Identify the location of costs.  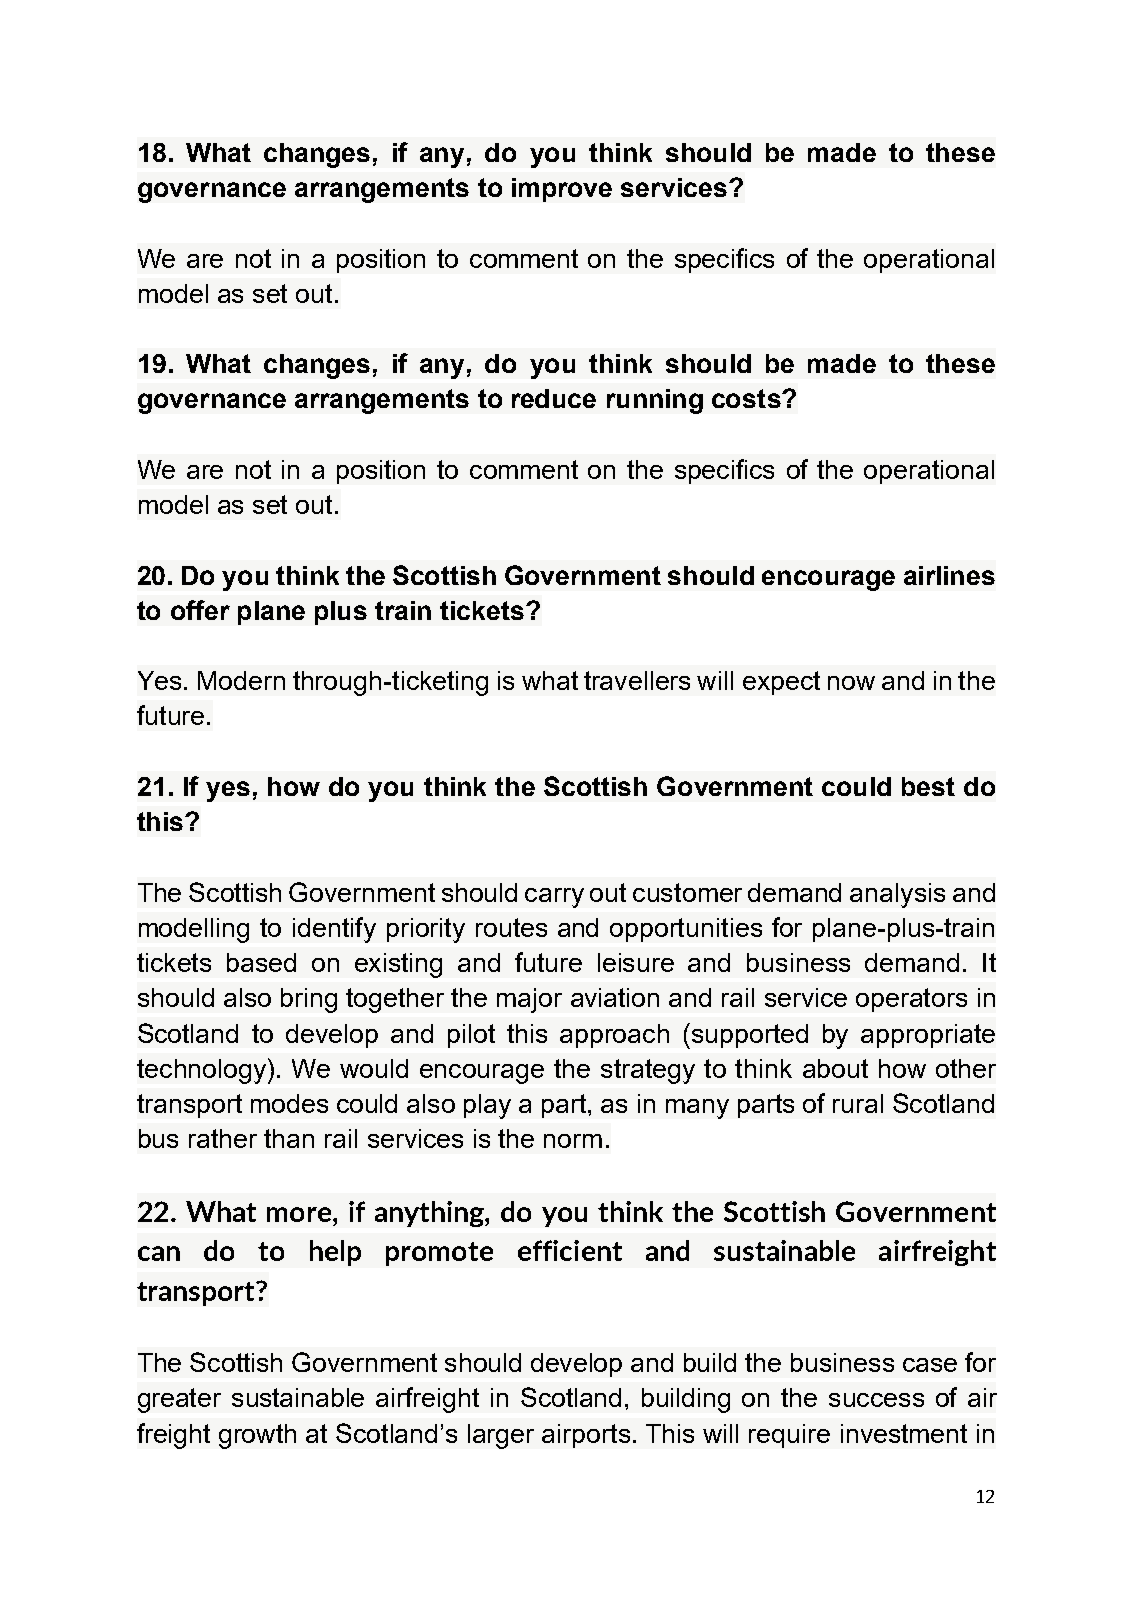
(747, 398).
